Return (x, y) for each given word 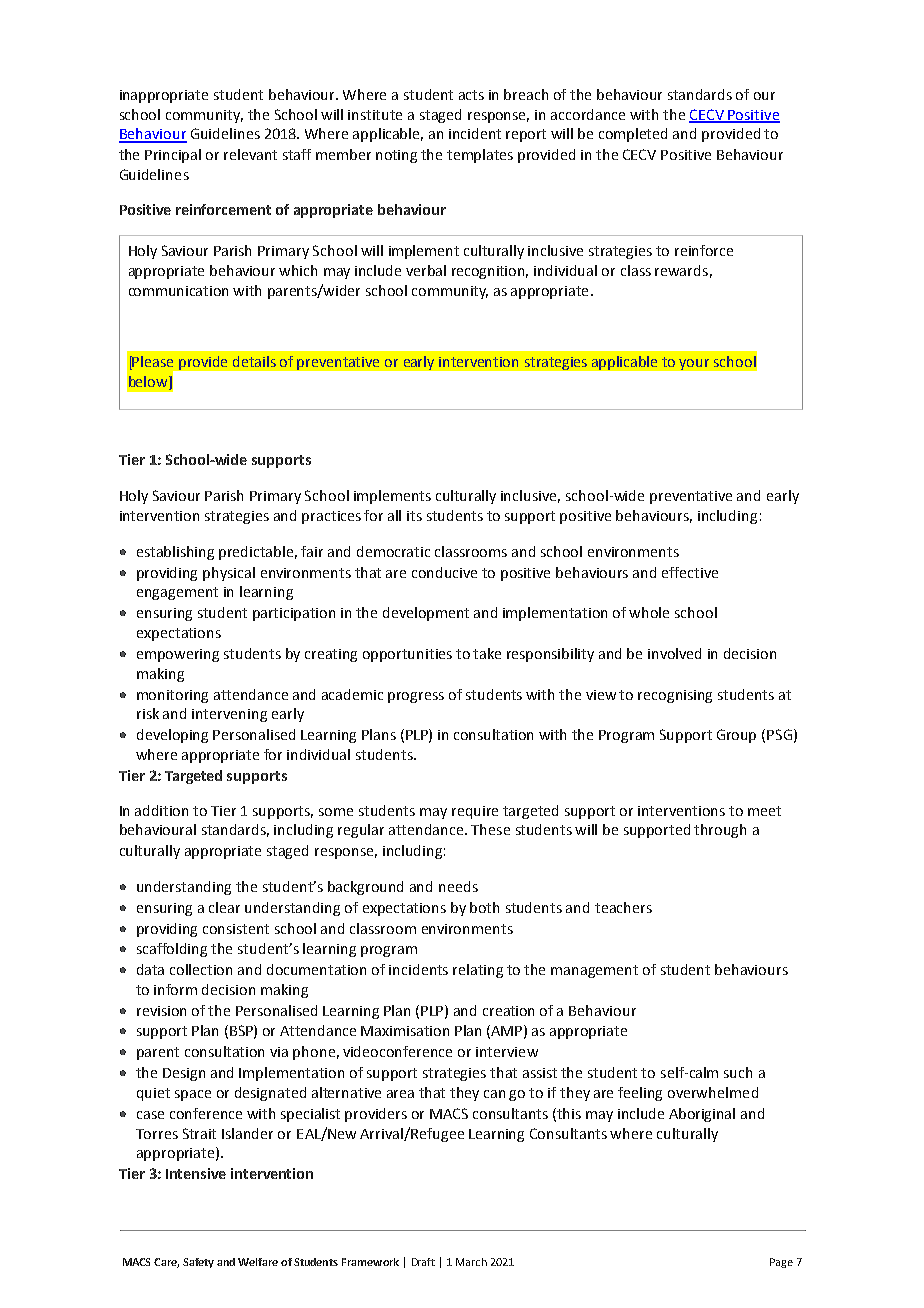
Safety (198, 1263)
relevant (250, 154)
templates (480, 156)
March (471, 1262)
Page (781, 1263)
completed (633, 135)
